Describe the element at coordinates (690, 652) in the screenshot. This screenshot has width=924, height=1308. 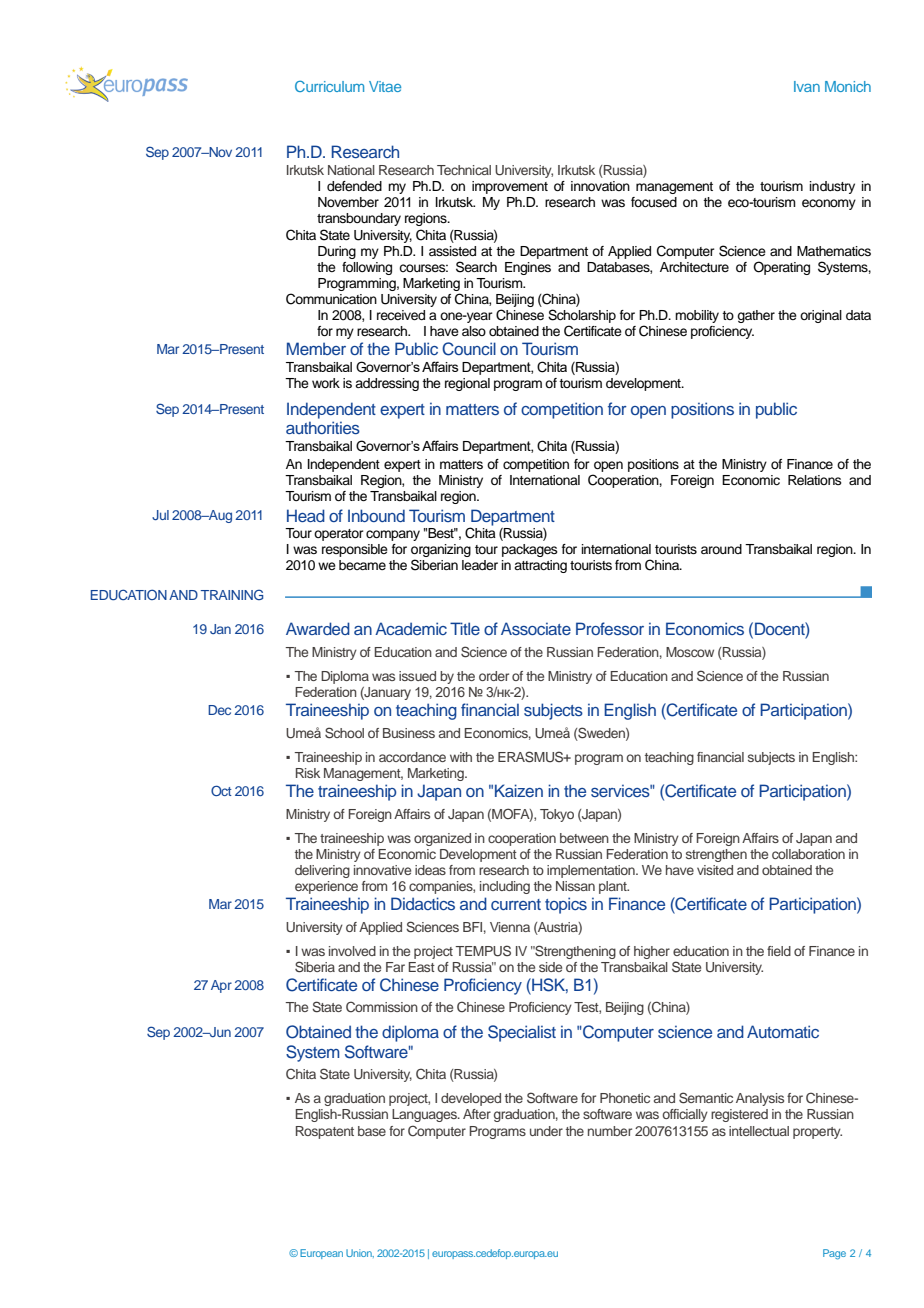
I see `Moscow` at that location.
